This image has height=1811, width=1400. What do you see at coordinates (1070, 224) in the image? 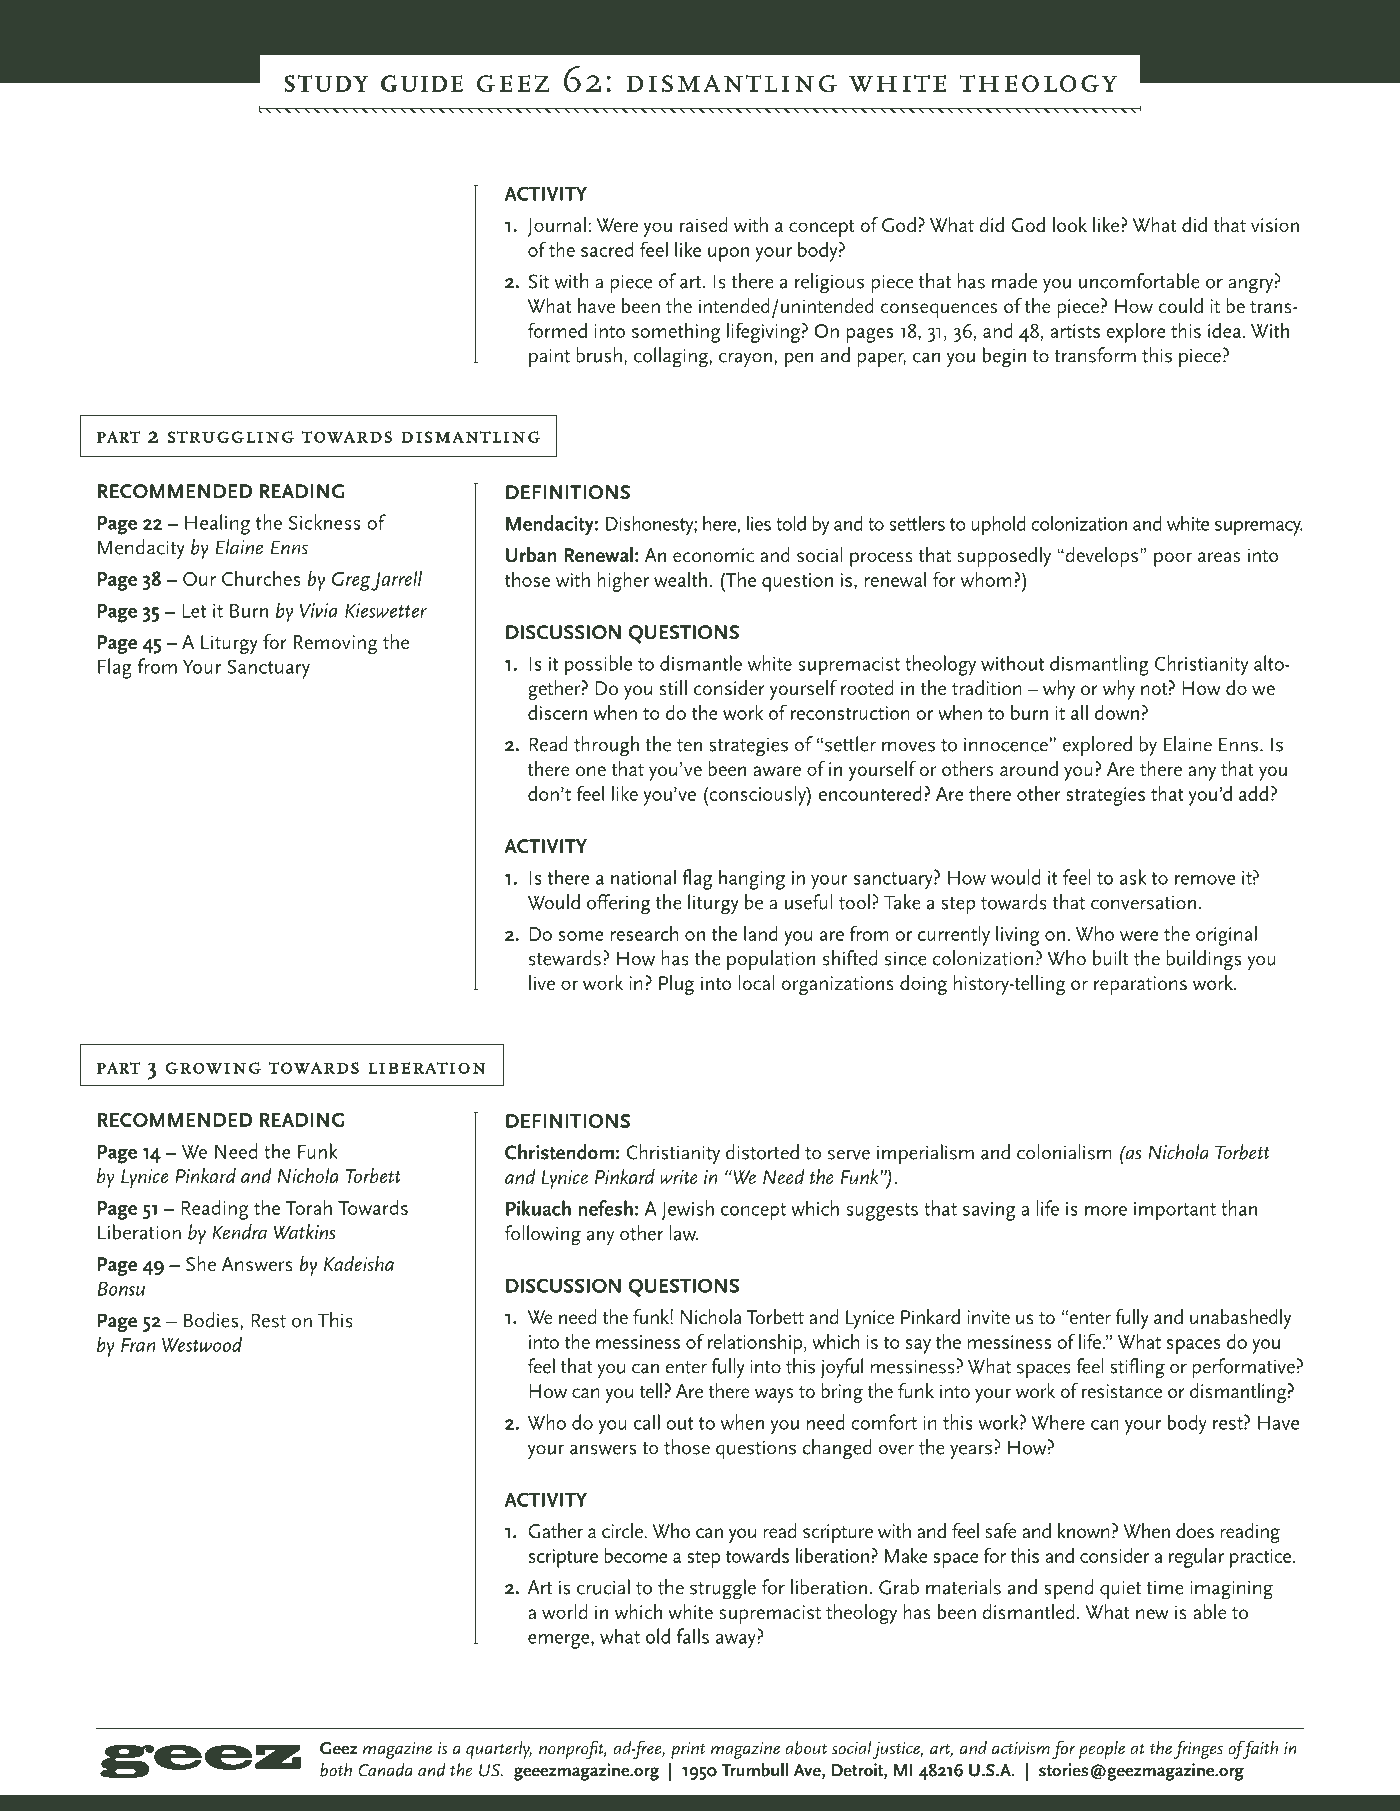
I see `look` at bounding box center [1070, 224].
